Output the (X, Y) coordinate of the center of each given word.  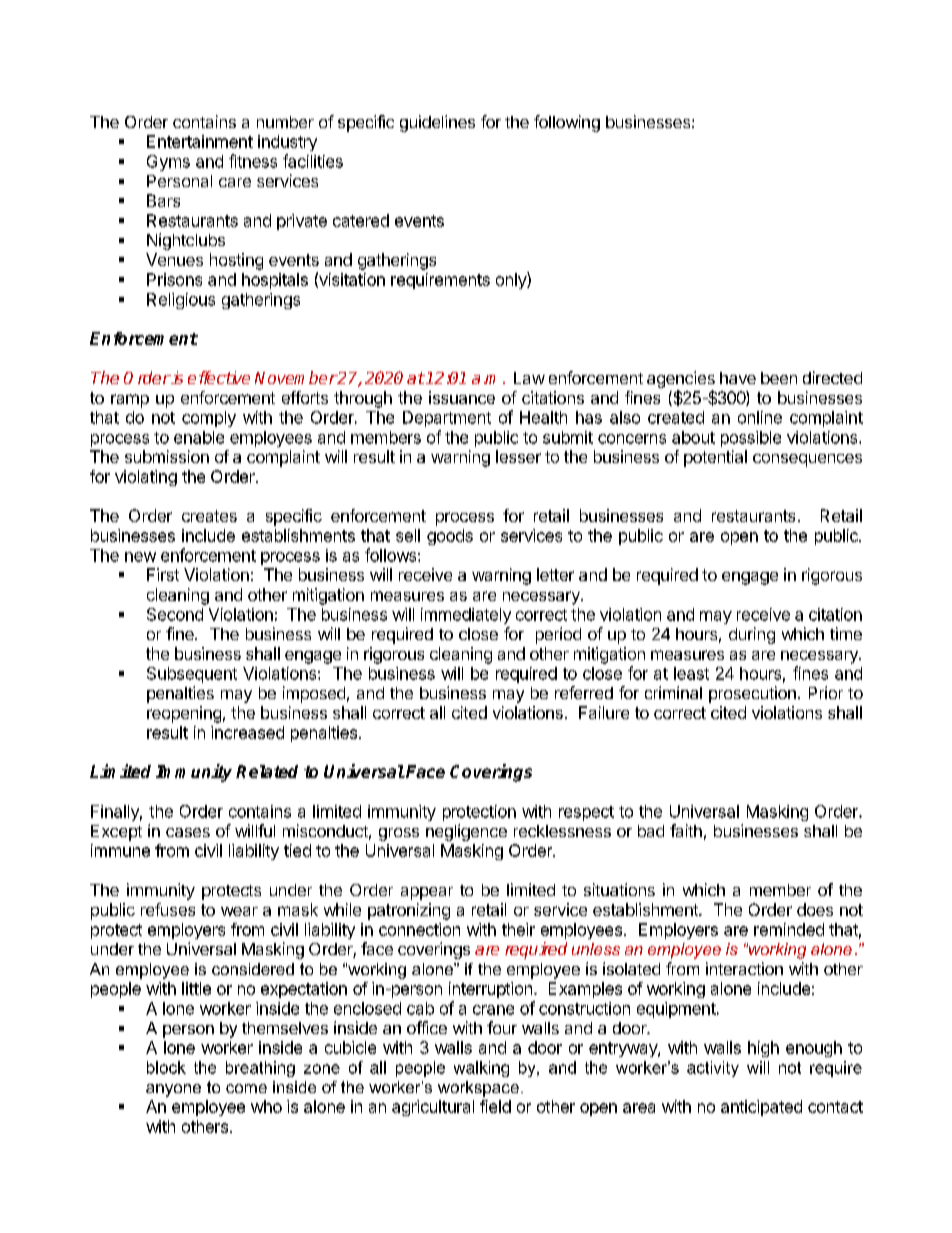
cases (188, 832)
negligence (466, 832)
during (752, 635)
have (738, 378)
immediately (466, 616)
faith (686, 830)
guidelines (437, 123)
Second (175, 614)
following (567, 123)
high (763, 1049)
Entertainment (200, 141)
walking (481, 1069)
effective (219, 377)
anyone (173, 1090)
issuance (462, 397)
